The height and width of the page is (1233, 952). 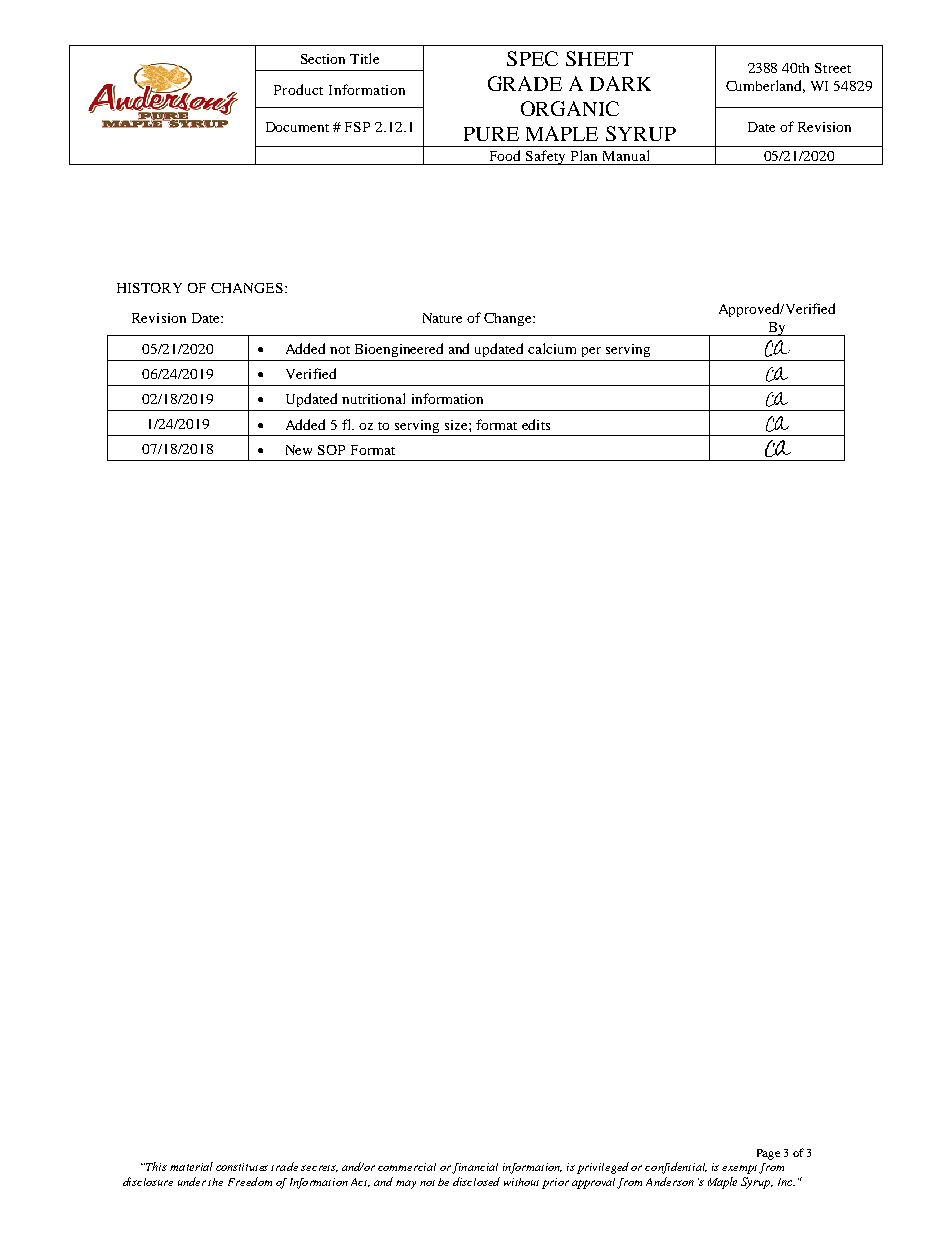 What do you see at coordinates (765, 86) in the page?
I see `Cumberland` at bounding box center [765, 86].
